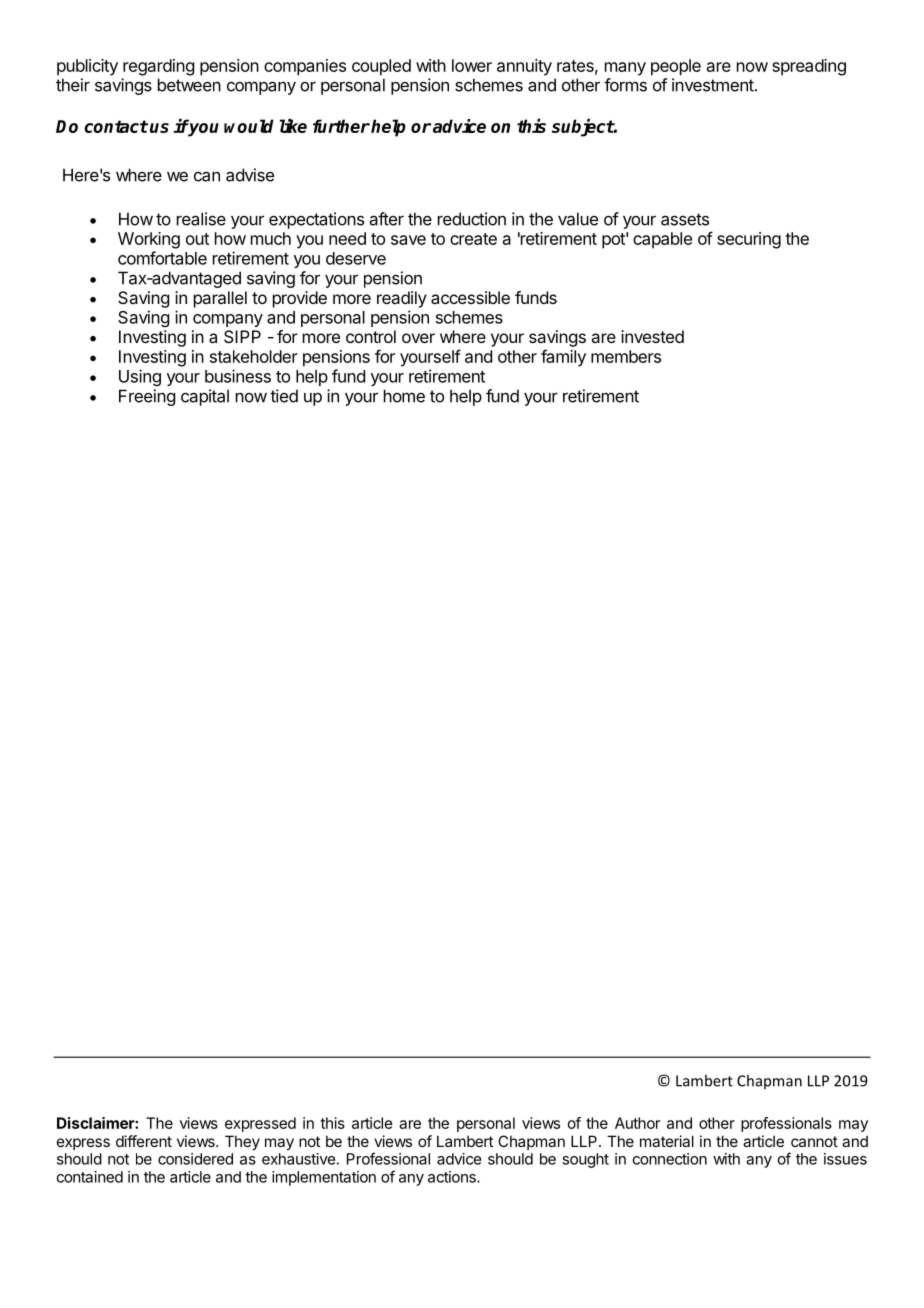 The height and width of the page is (1308, 924). What do you see at coordinates (472, 65) in the page?
I see `lower` at bounding box center [472, 65].
